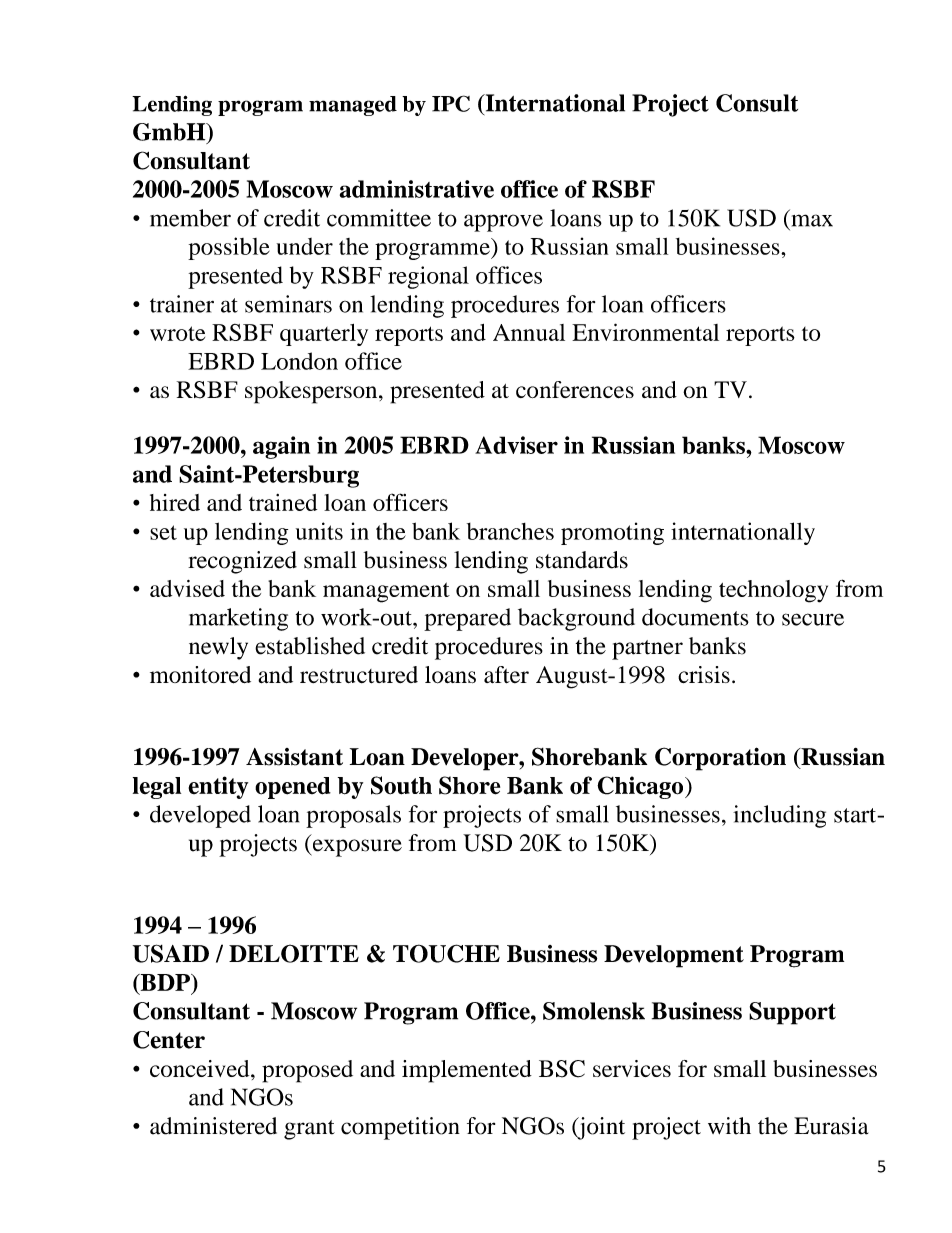  I want to click on entity, so click(218, 787).
